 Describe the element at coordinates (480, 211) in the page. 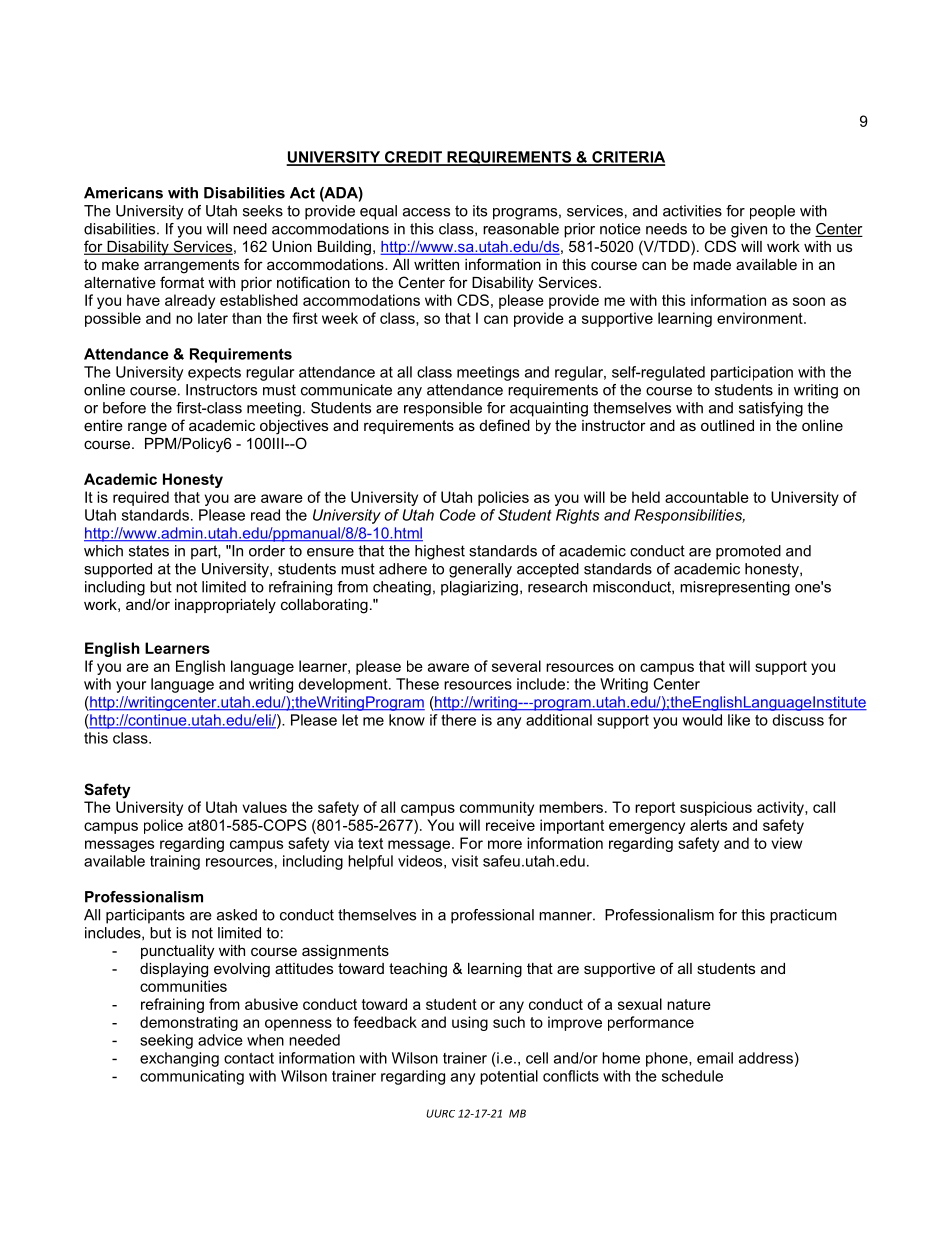

I see `its` at that location.
